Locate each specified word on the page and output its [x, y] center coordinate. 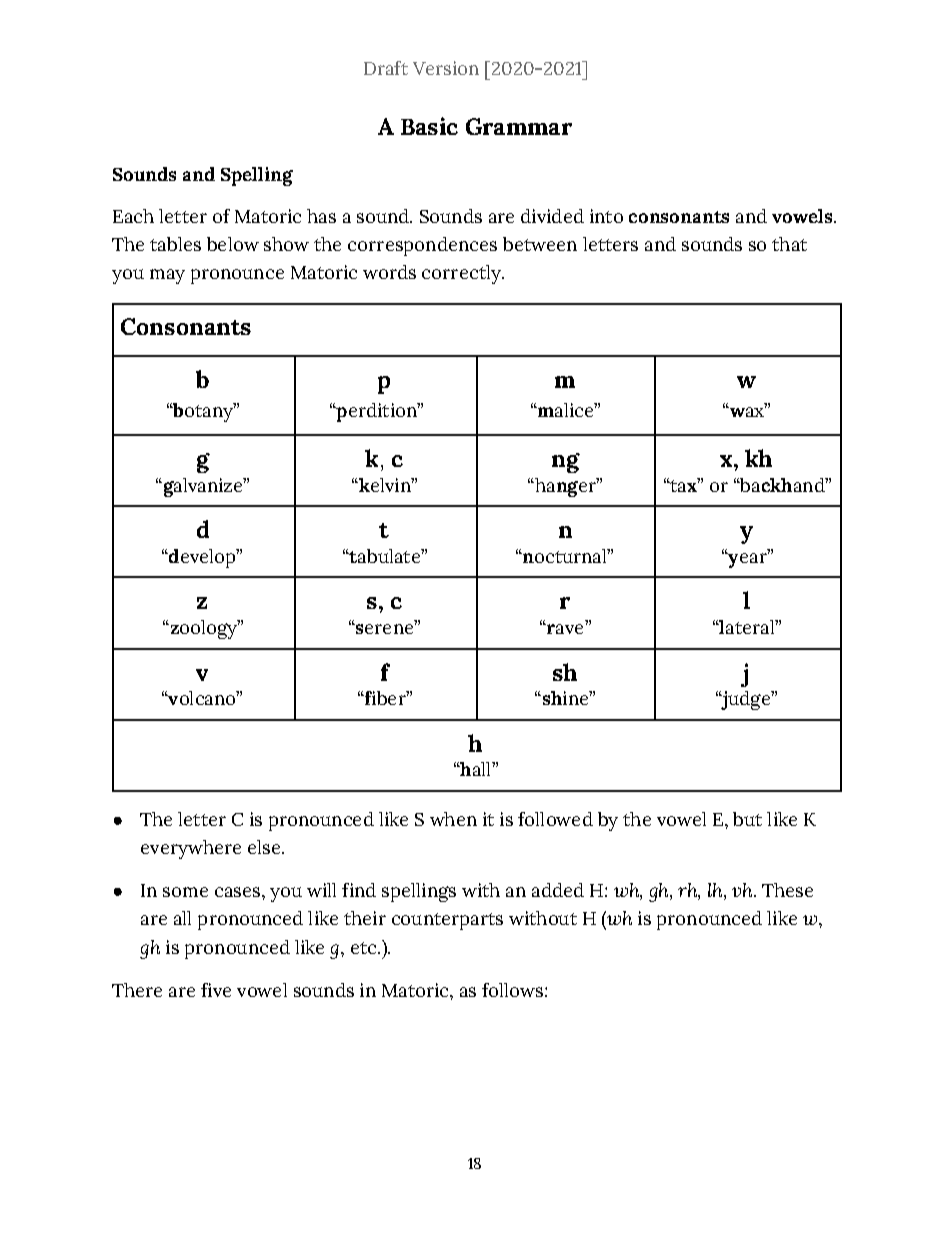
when [453, 819]
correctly [462, 274]
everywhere [191, 849]
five [216, 990]
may [167, 276]
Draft [386, 68]
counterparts [447, 921]
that [789, 244]
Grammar [519, 126]
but [747, 819]
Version [446, 68]
